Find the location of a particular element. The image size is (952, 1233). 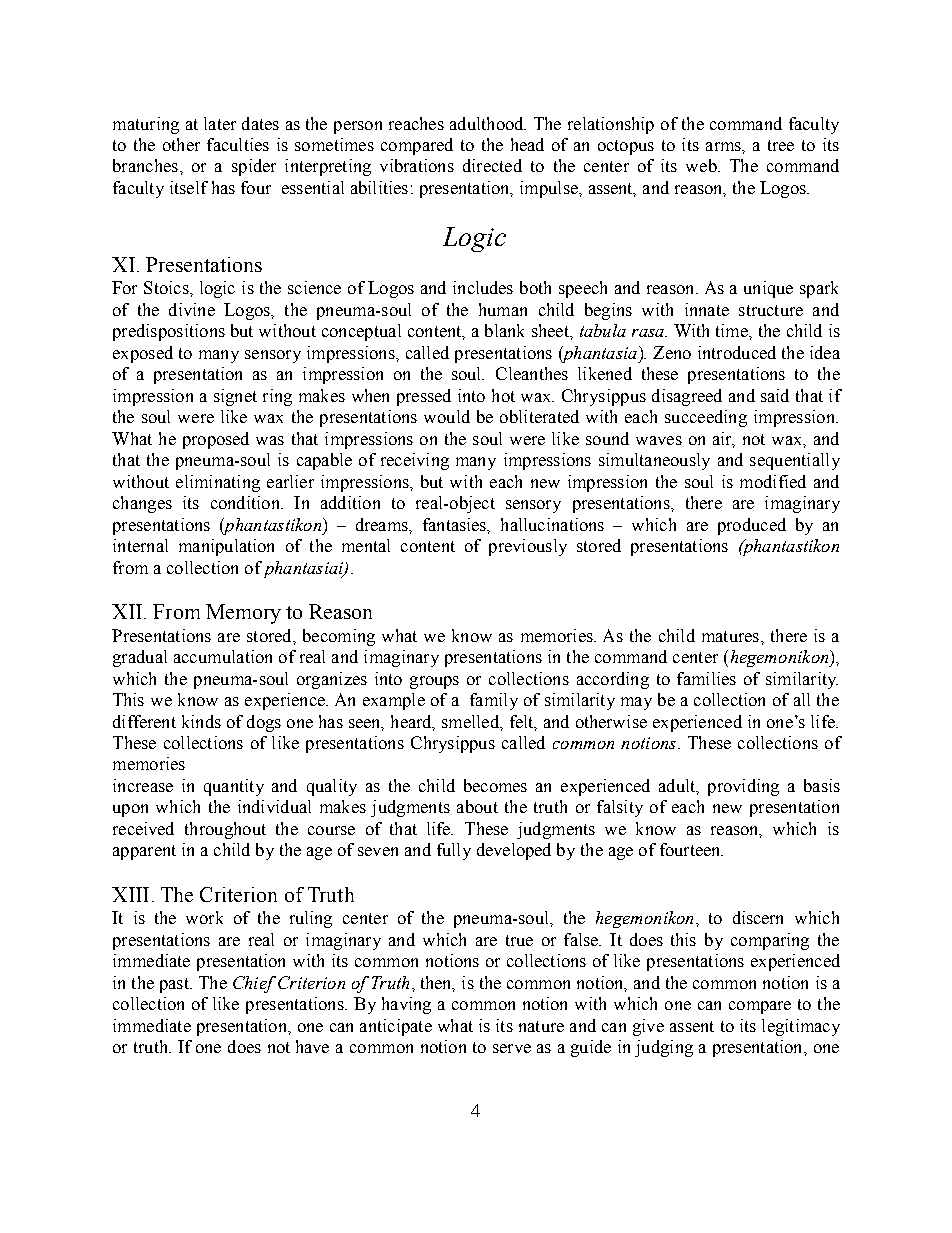

past is located at coordinates (175, 985).
